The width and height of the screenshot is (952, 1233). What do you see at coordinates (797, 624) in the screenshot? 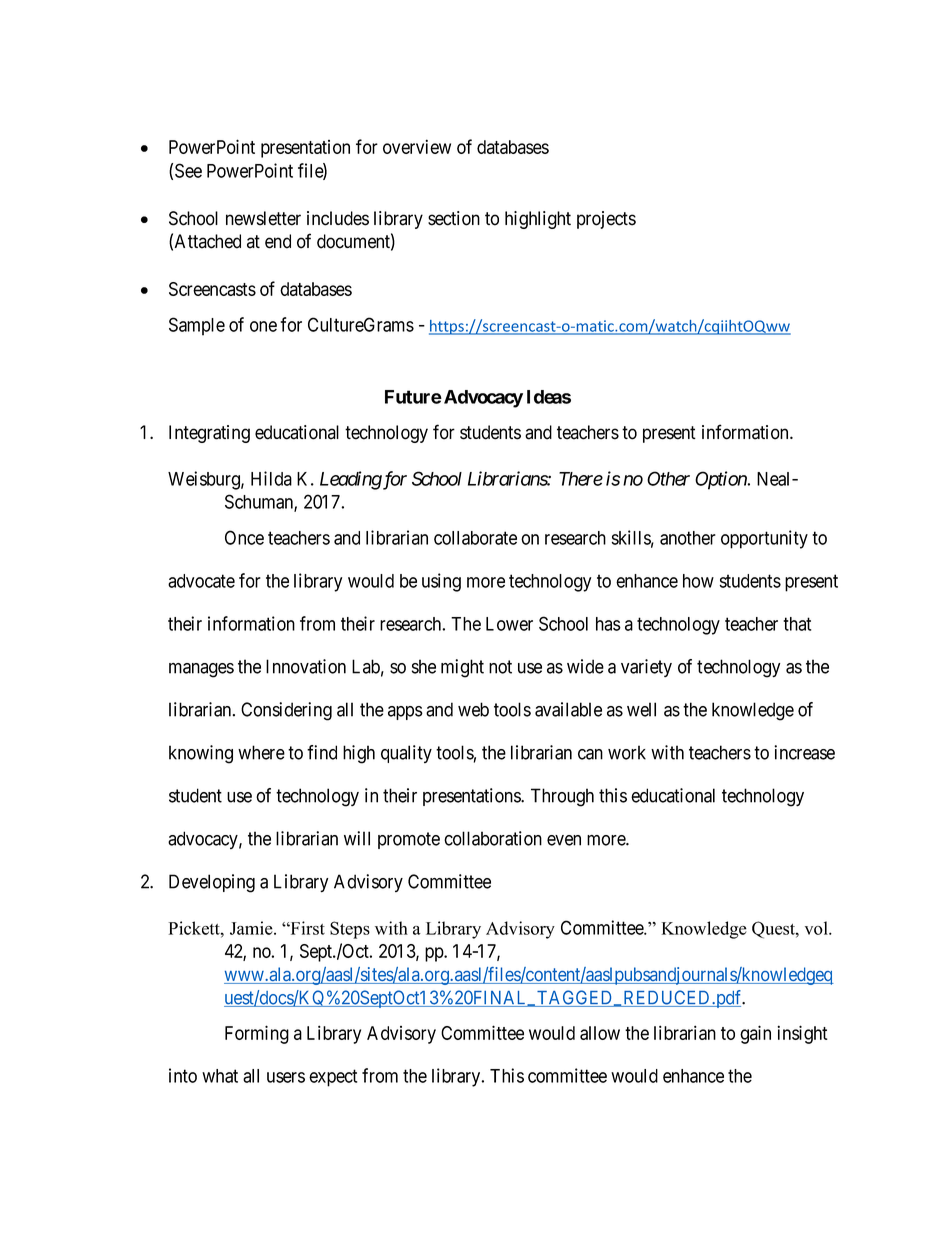
I see `that` at bounding box center [797, 624].
